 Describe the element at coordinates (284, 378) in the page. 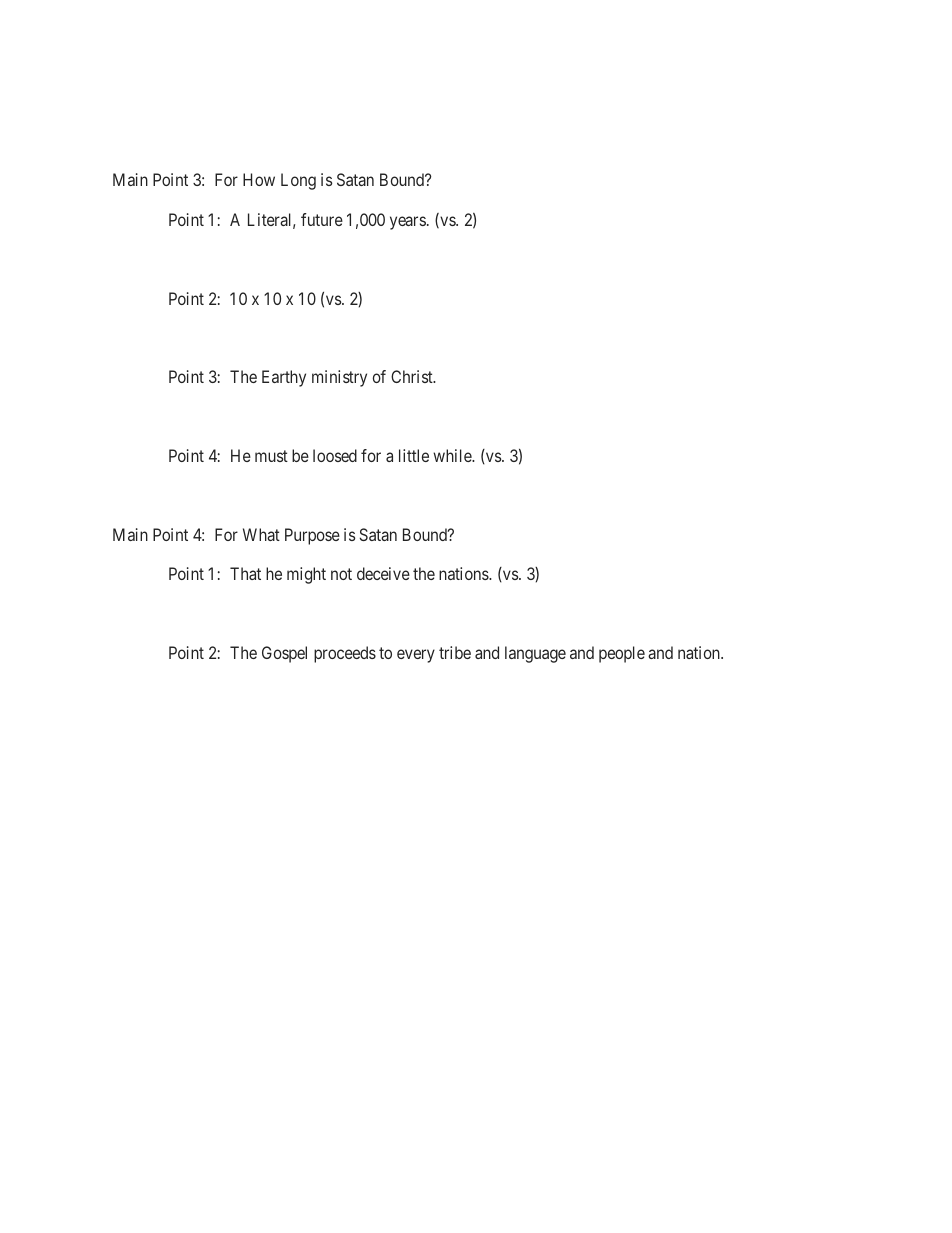

I see `Earthy` at that location.
